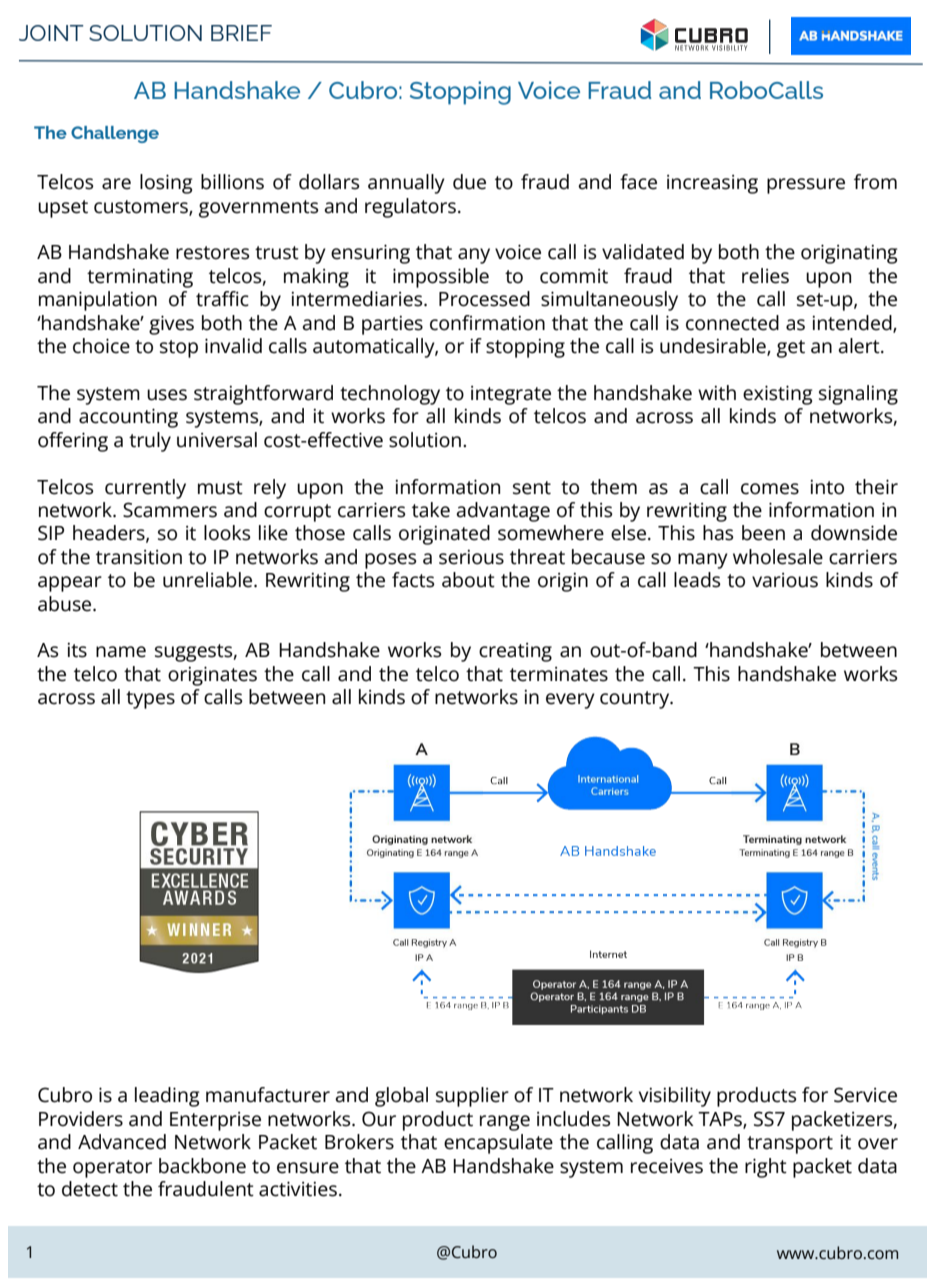  What do you see at coordinates (115, 134) in the screenshot?
I see `Challenge` at bounding box center [115, 134].
